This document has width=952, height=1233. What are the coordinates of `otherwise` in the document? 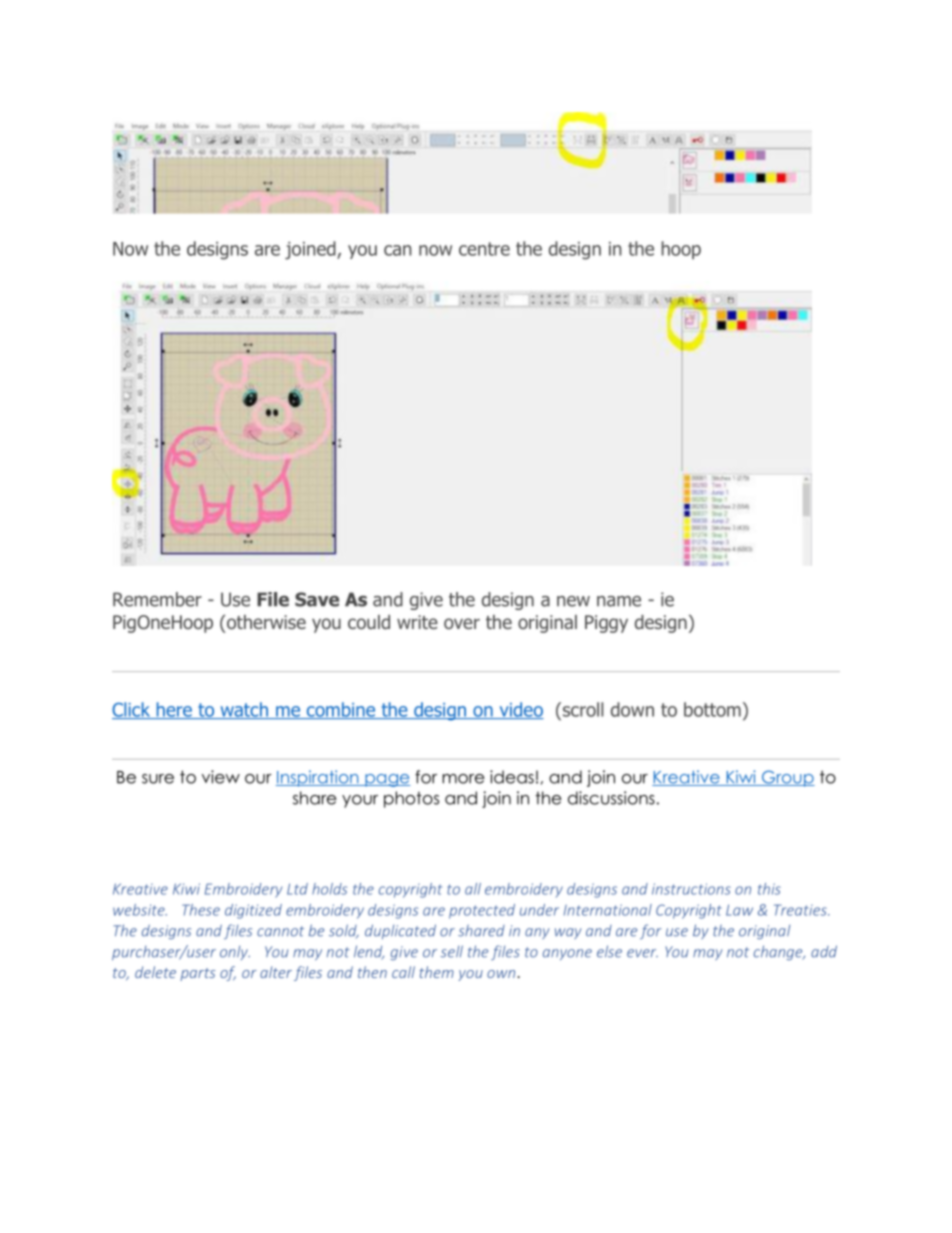 It's located at (266, 622).
